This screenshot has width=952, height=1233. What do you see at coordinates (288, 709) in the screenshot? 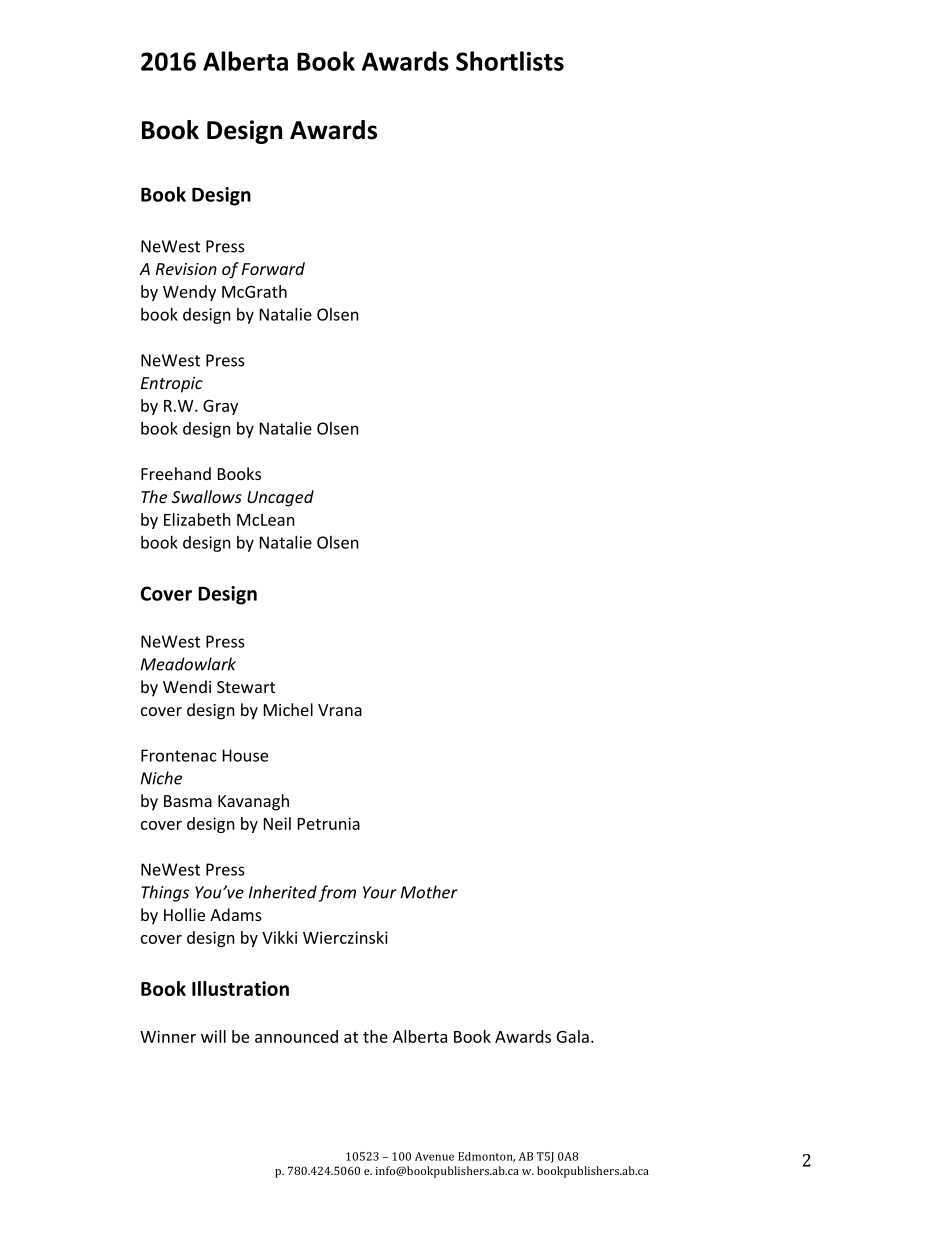
I see `Michel` at bounding box center [288, 709].
